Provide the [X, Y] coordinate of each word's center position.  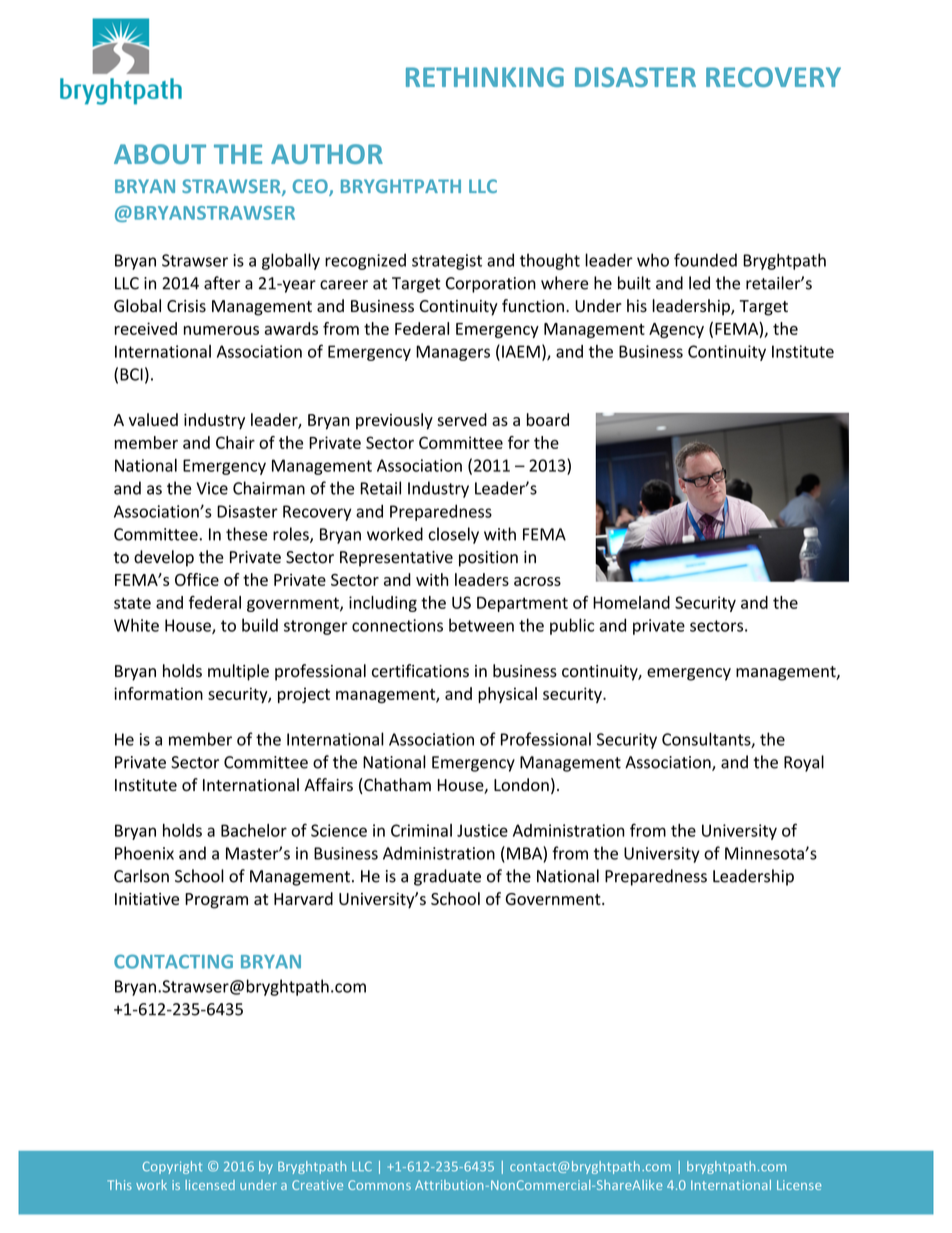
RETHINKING [485, 77]
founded [705, 260]
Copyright [172, 1167]
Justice [482, 830]
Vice [212, 488]
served [462, 419]
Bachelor [254, 830]
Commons [379, 1185]
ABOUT [160, 154]
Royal [804, 763]
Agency [676, 330]
